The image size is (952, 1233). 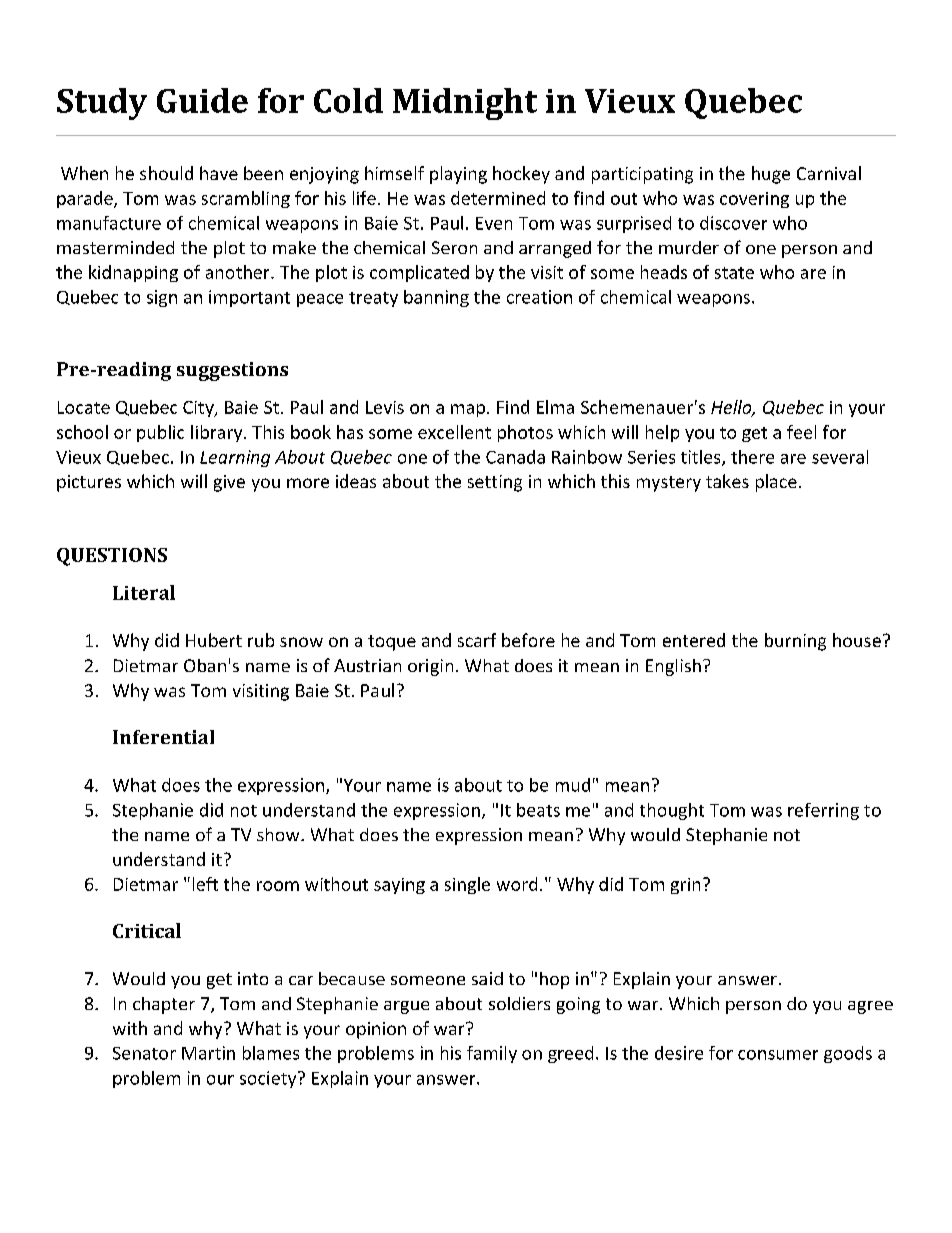 I want to click on Guide, so click(x=202, y=100).
